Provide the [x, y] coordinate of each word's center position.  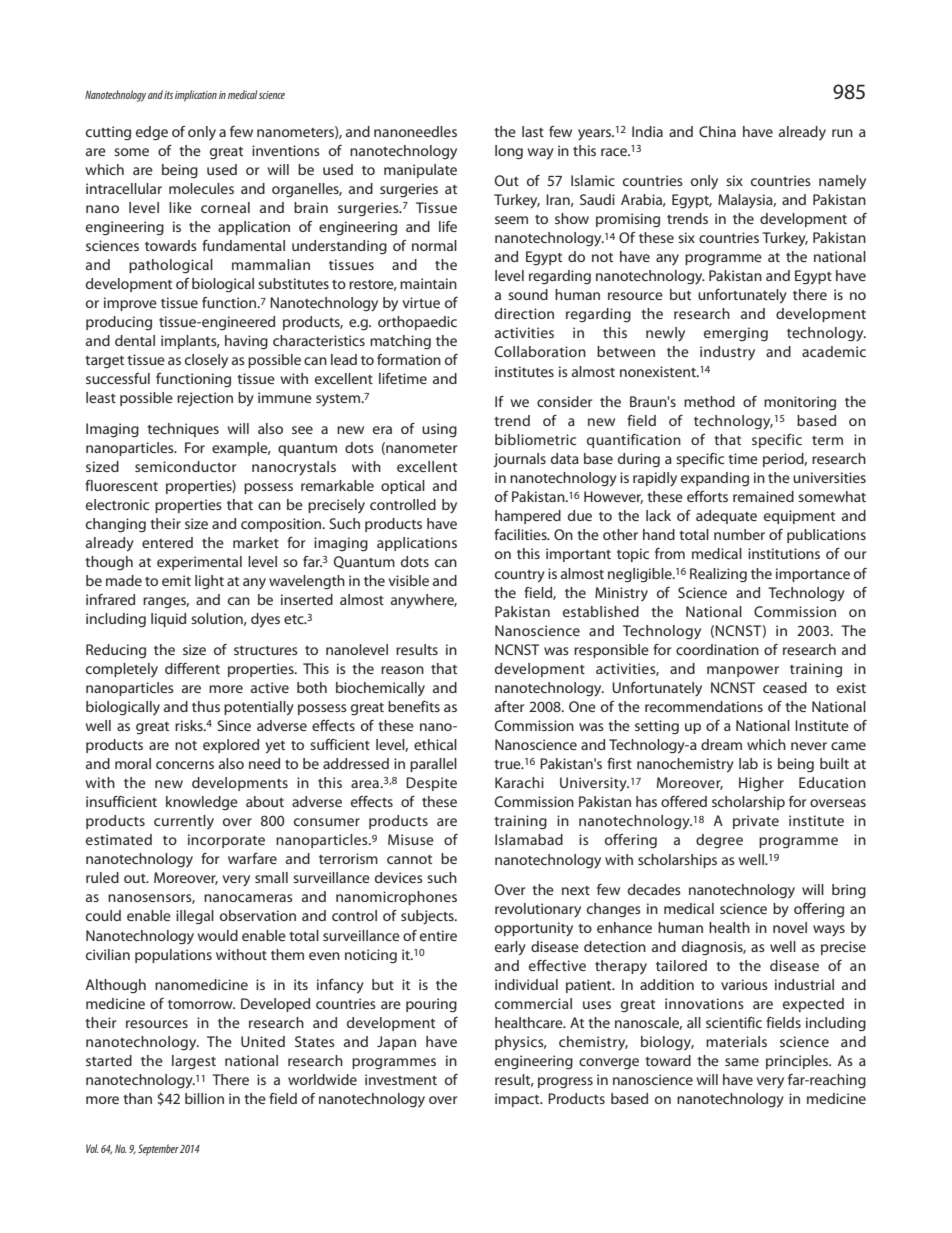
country [520, 576]
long [509, 152]
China [717, 131]
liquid [168, 620]
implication [196, 96]
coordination [717, 649]
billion [204, 1098]
